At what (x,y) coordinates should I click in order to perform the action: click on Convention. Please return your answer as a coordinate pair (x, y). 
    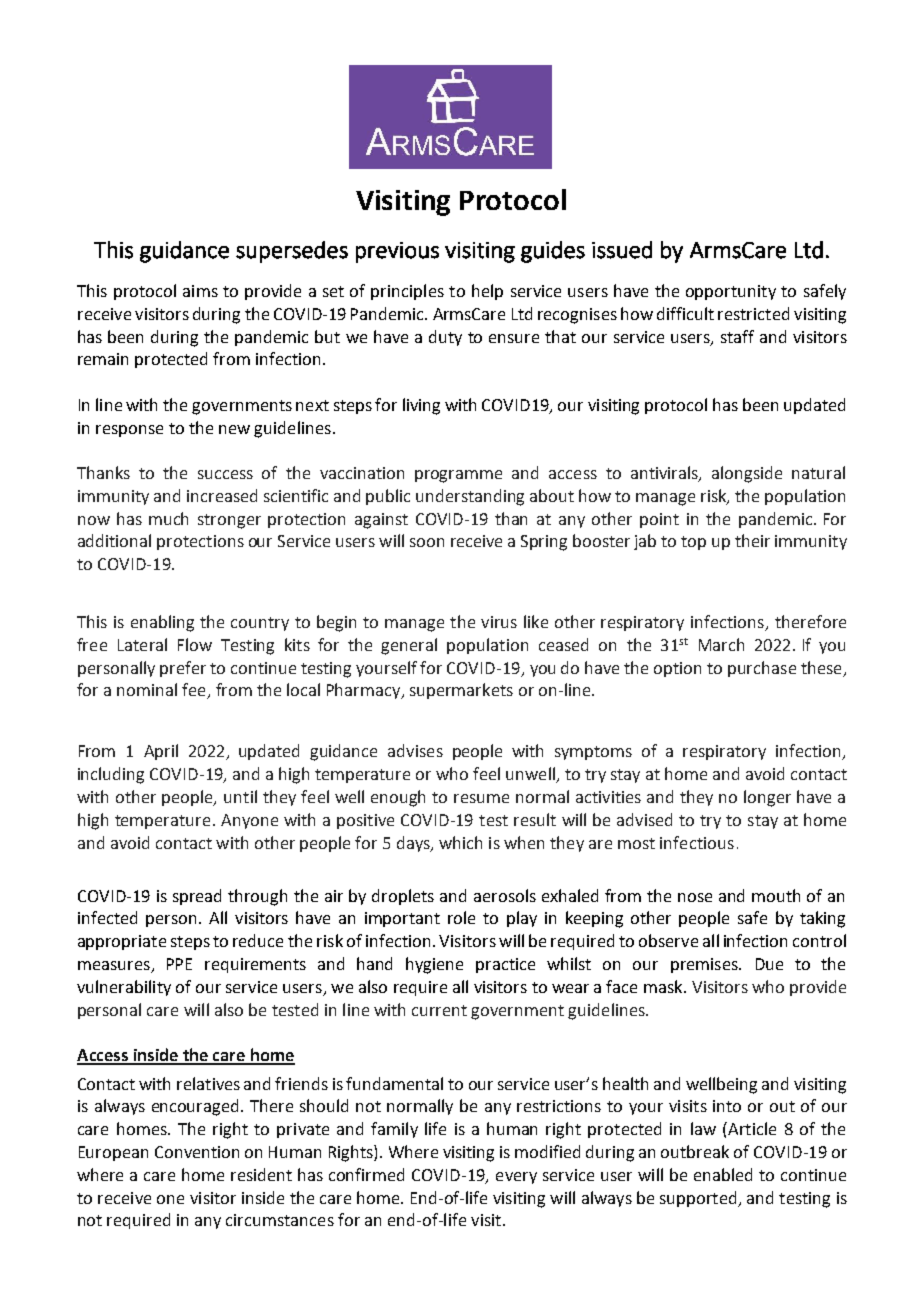
    Looking at the image, I should click on (197, 1152).
